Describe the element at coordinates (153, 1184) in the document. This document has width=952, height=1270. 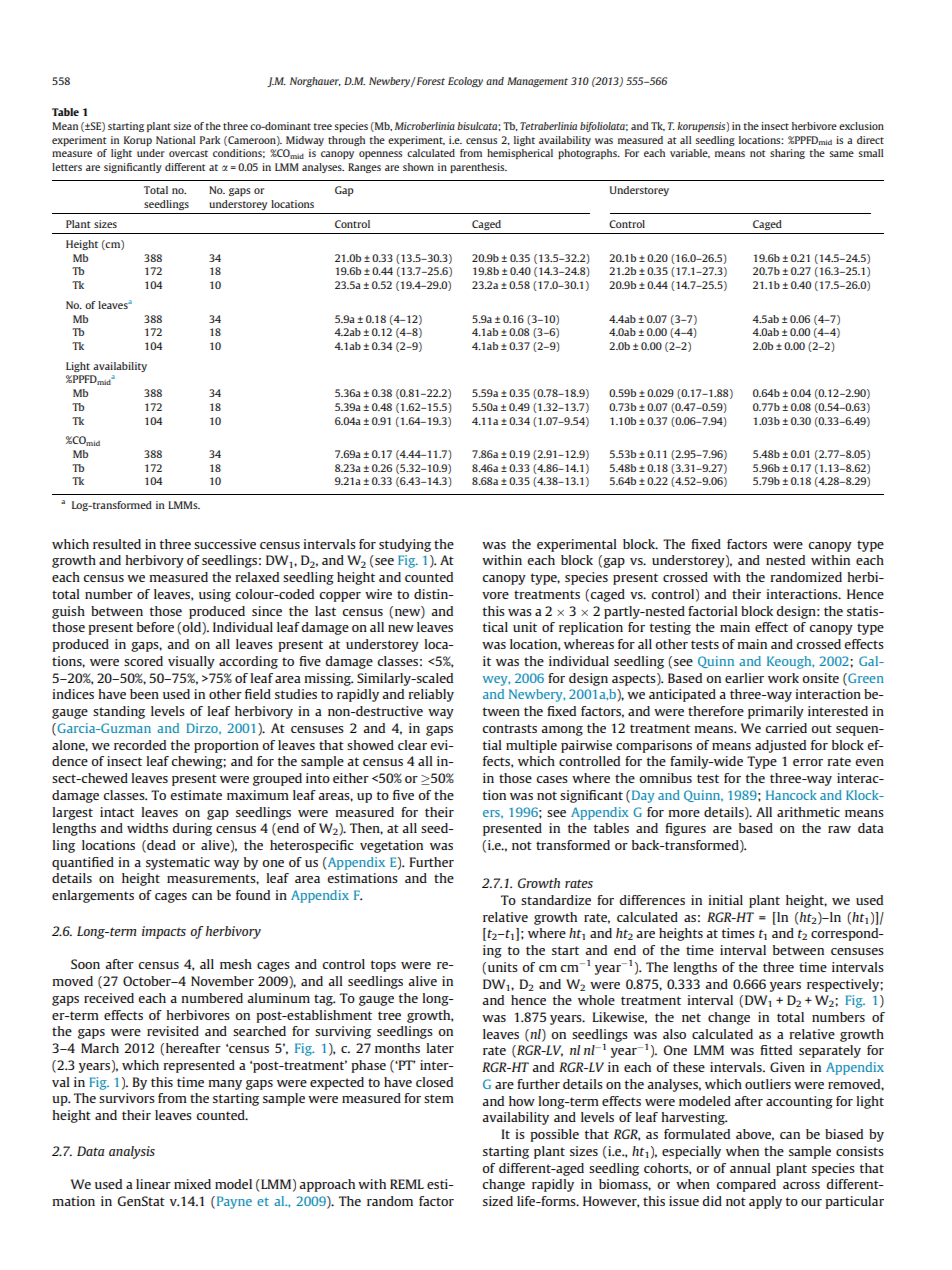
I see `linear` at that location.
